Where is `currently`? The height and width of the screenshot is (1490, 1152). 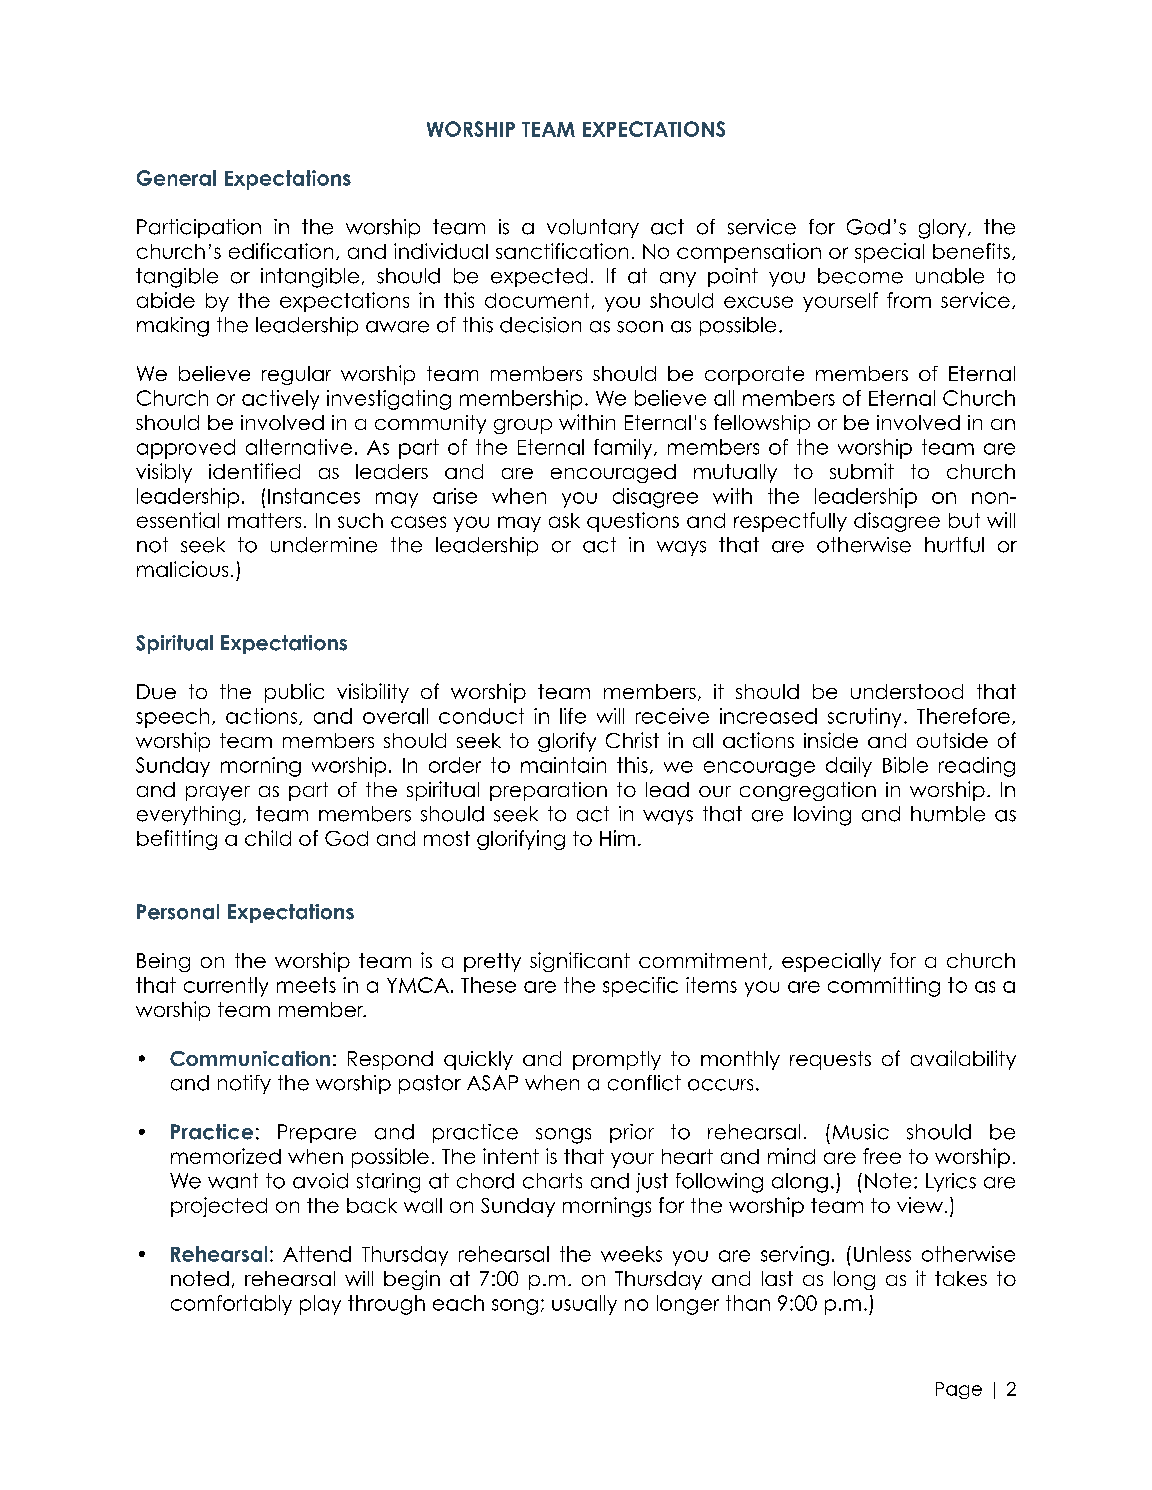 currently is located at coordinates (226, 987).
